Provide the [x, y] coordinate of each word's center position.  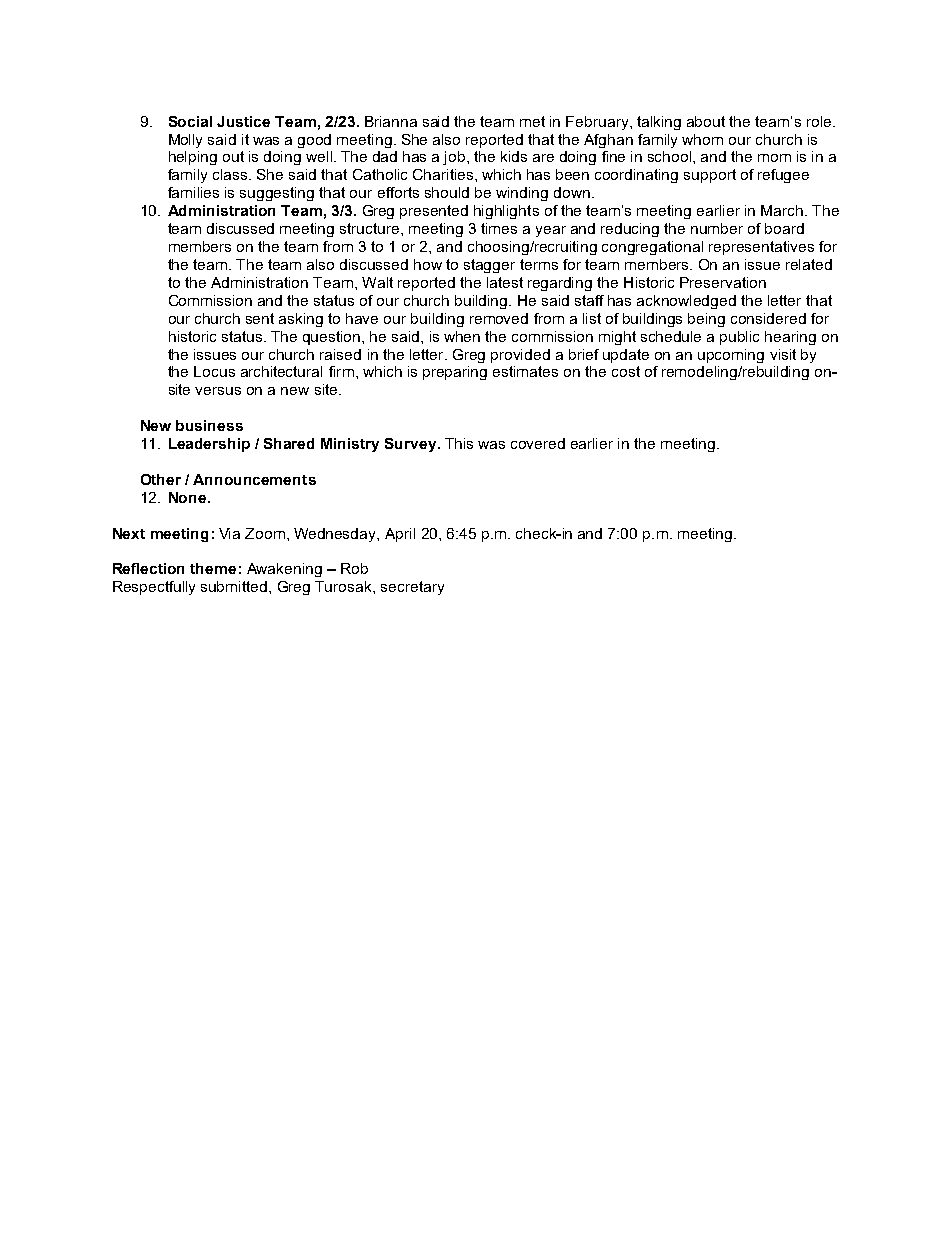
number [717, 228]
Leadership [209, 445]
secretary [412, 588]
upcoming [731, 356]
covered [538, 443]
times [499, 228]
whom [702, 139]
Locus [214, 371]
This [459, 443]
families [193, 192]
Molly [185, 141]
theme [213, 568]
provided [520, 356]
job [455, 158]
